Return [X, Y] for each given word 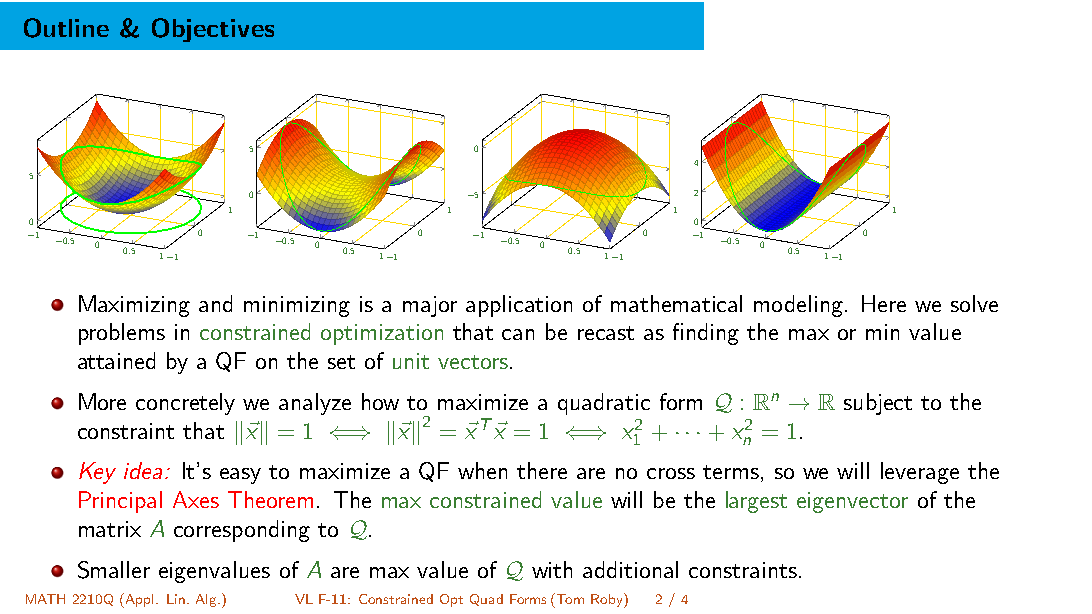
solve [974, 303]
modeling [800, 306]
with [552, 569]
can [518, 334]
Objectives [213, 30]
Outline [66, 28]
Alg [207, 600]
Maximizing [134, 306]
